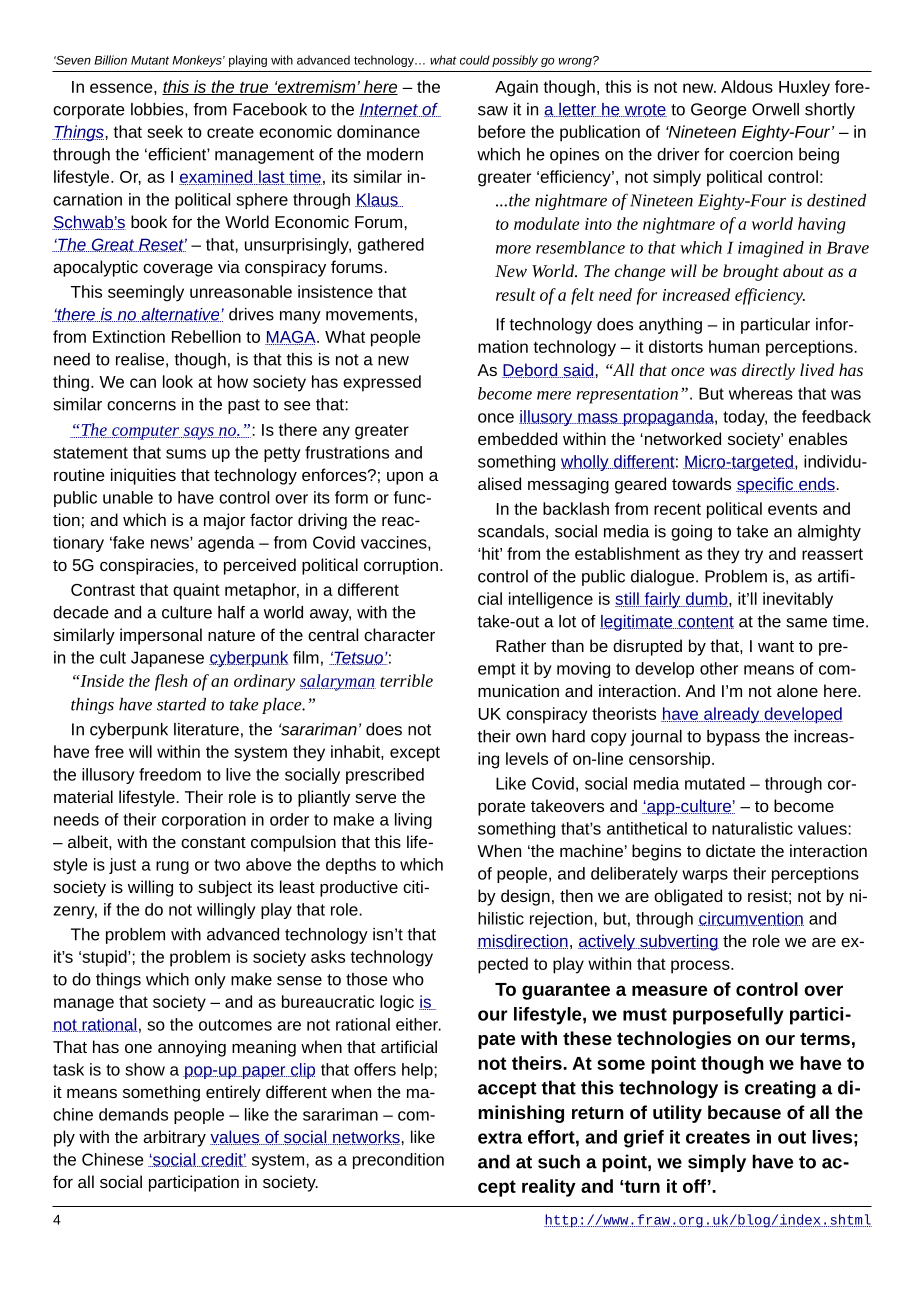  I want to click on look, so click(178, 381).
